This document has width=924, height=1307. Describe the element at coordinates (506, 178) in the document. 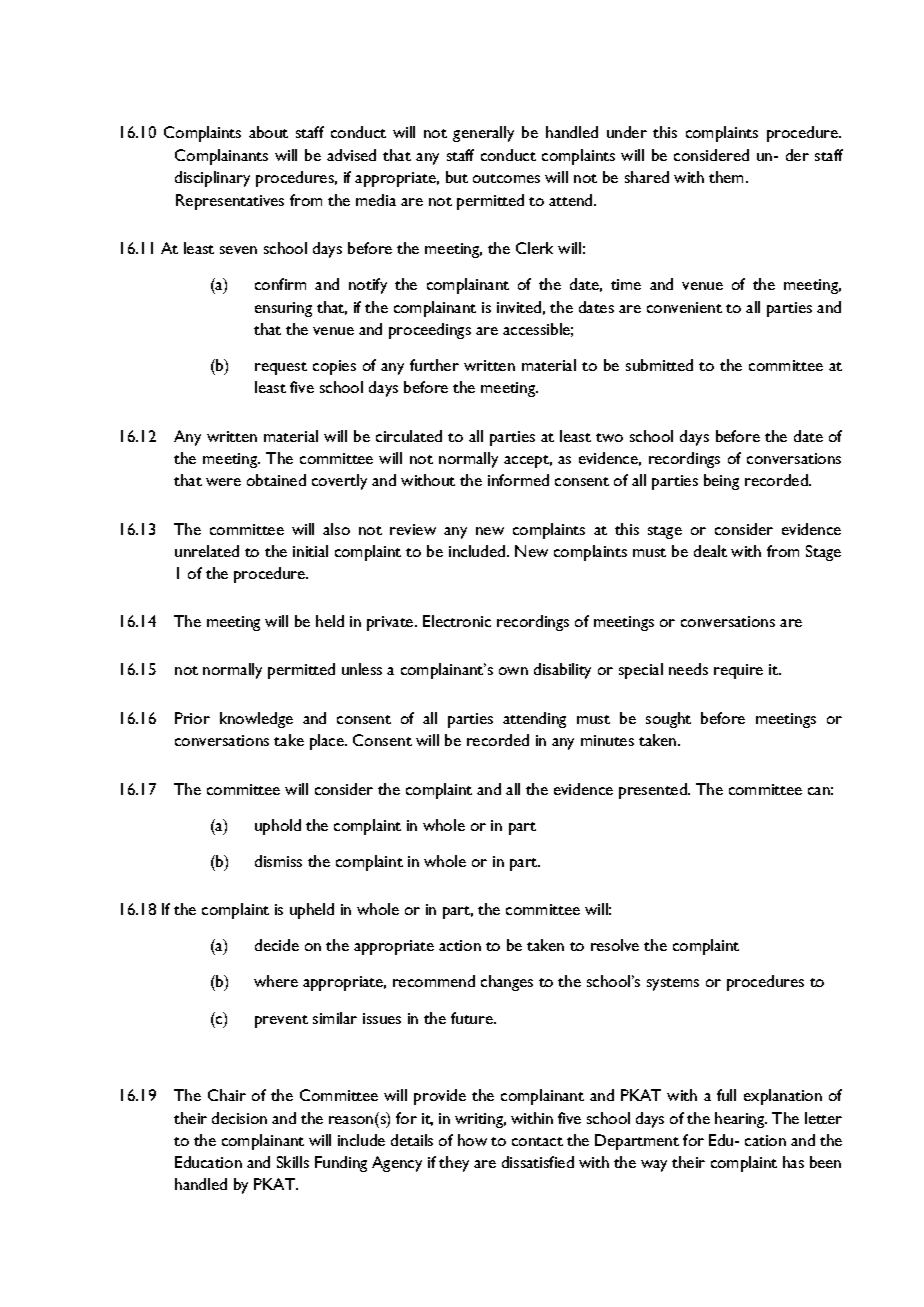

I see `outcomes` at that location.
